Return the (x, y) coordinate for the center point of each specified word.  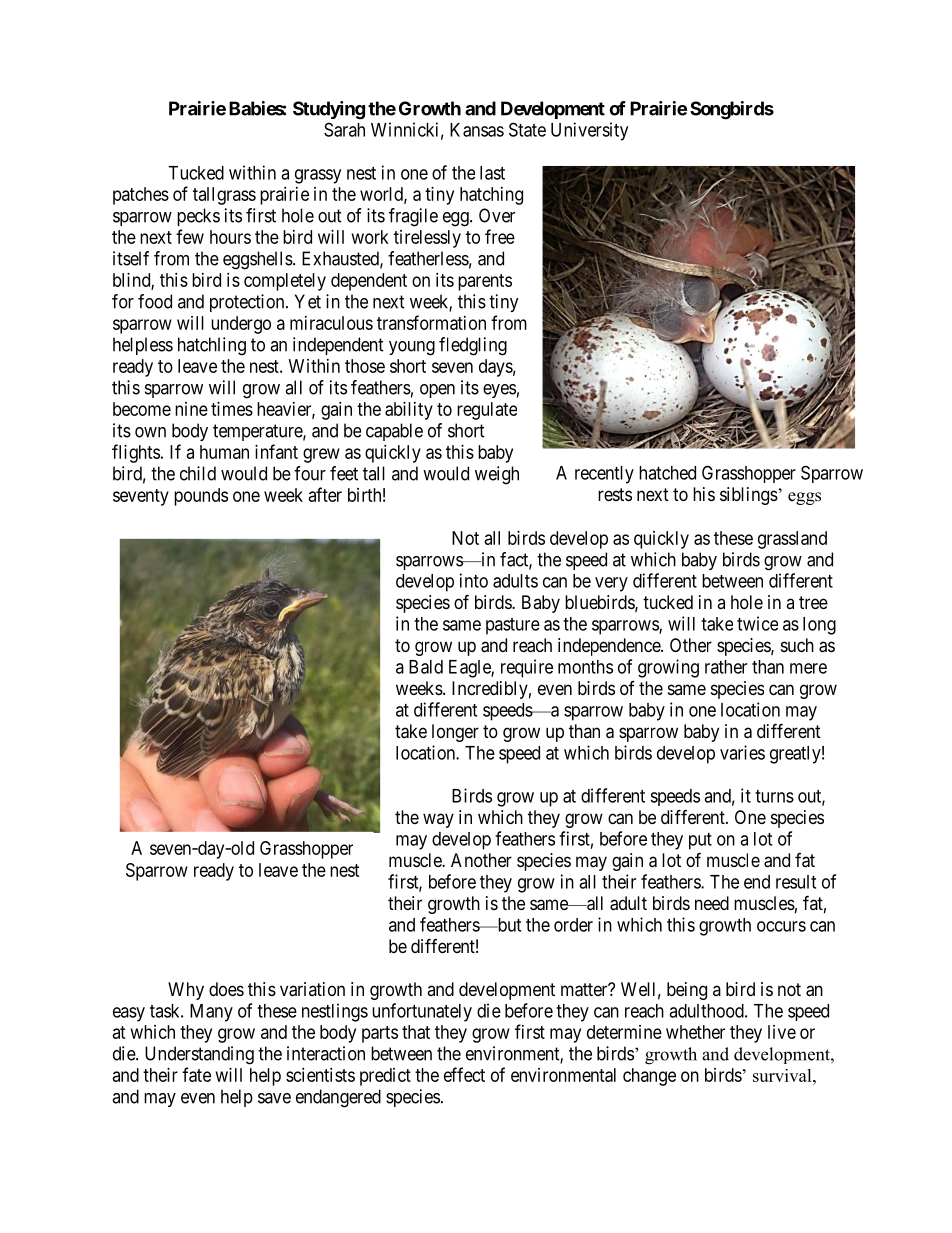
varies (742, 752)
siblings (749, 496)
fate (196, 1074)
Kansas (477, 130)
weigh (497, 475)
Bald (426, 667)
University (589, 131)
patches (141, 196)
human (224, 452)
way (438, 820)
